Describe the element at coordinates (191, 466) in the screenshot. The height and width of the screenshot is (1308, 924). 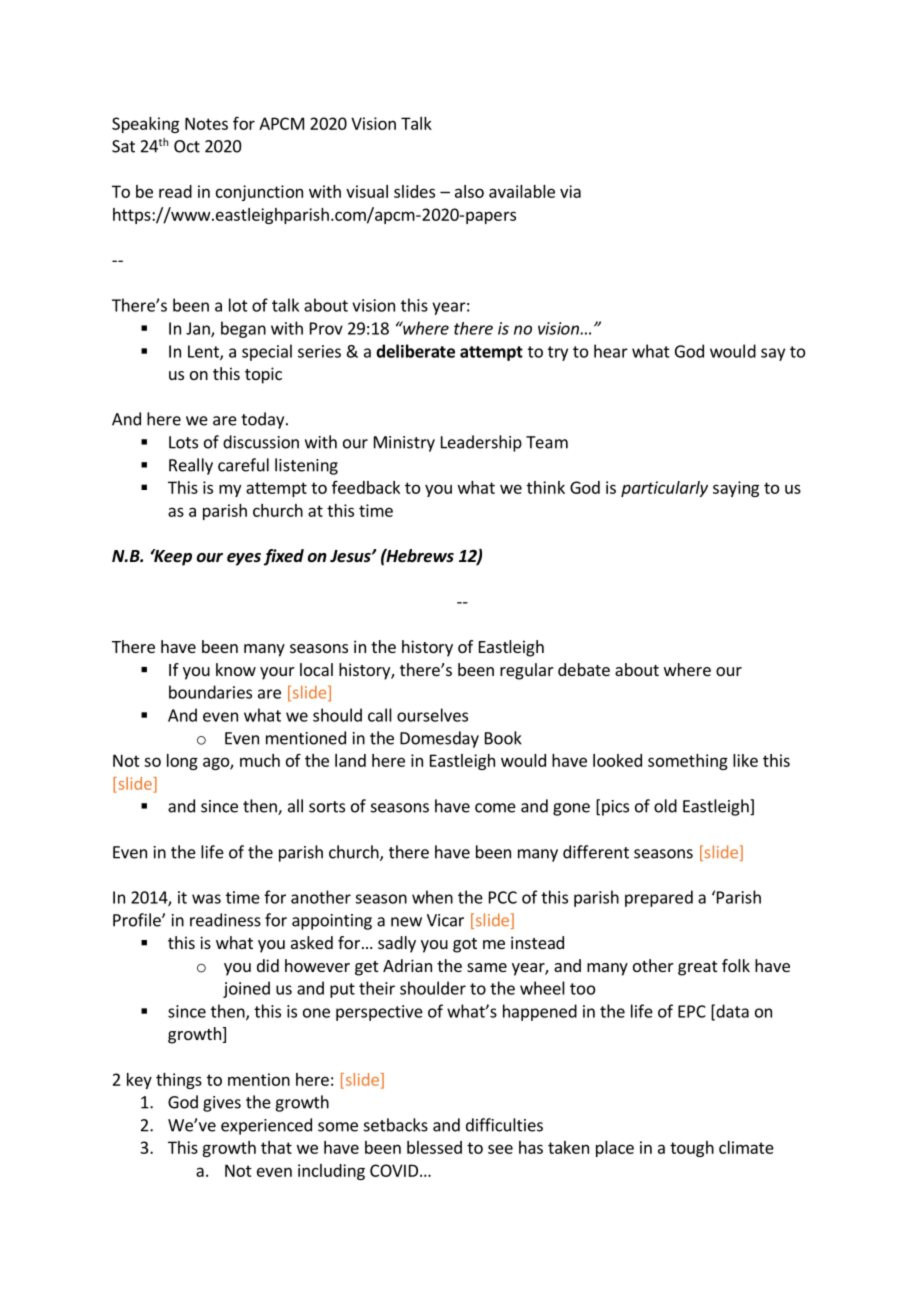
I see `Really` at that location.
